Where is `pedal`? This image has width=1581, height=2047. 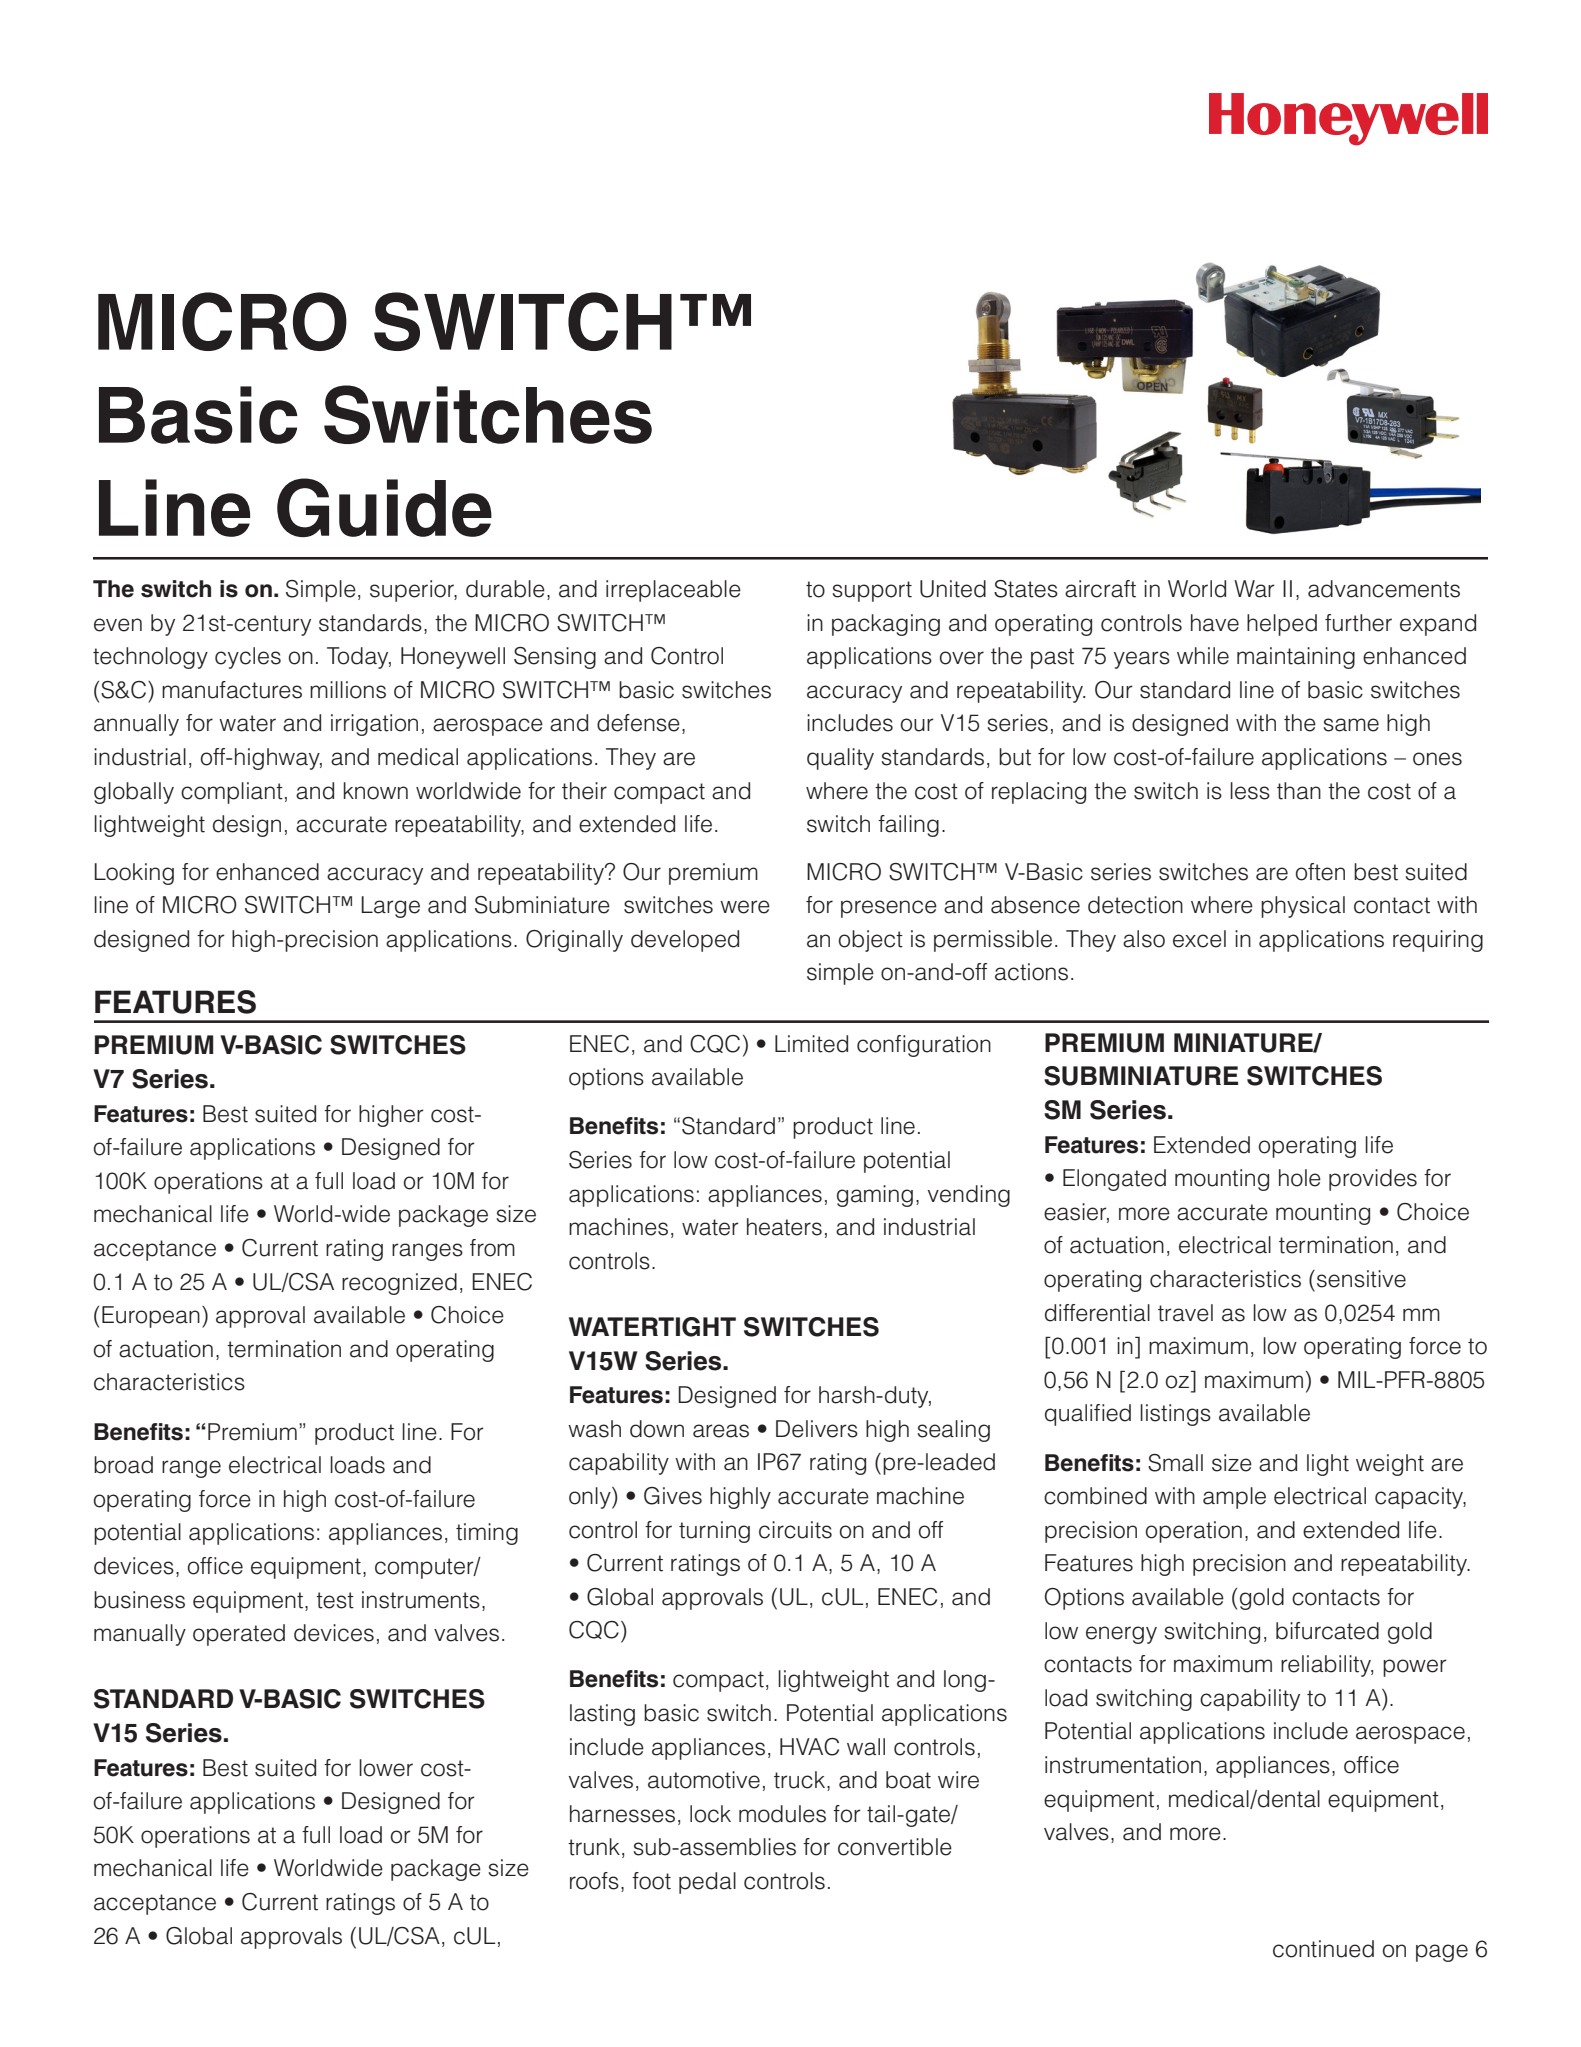
pedal is located at coordinates (707, 1883).
